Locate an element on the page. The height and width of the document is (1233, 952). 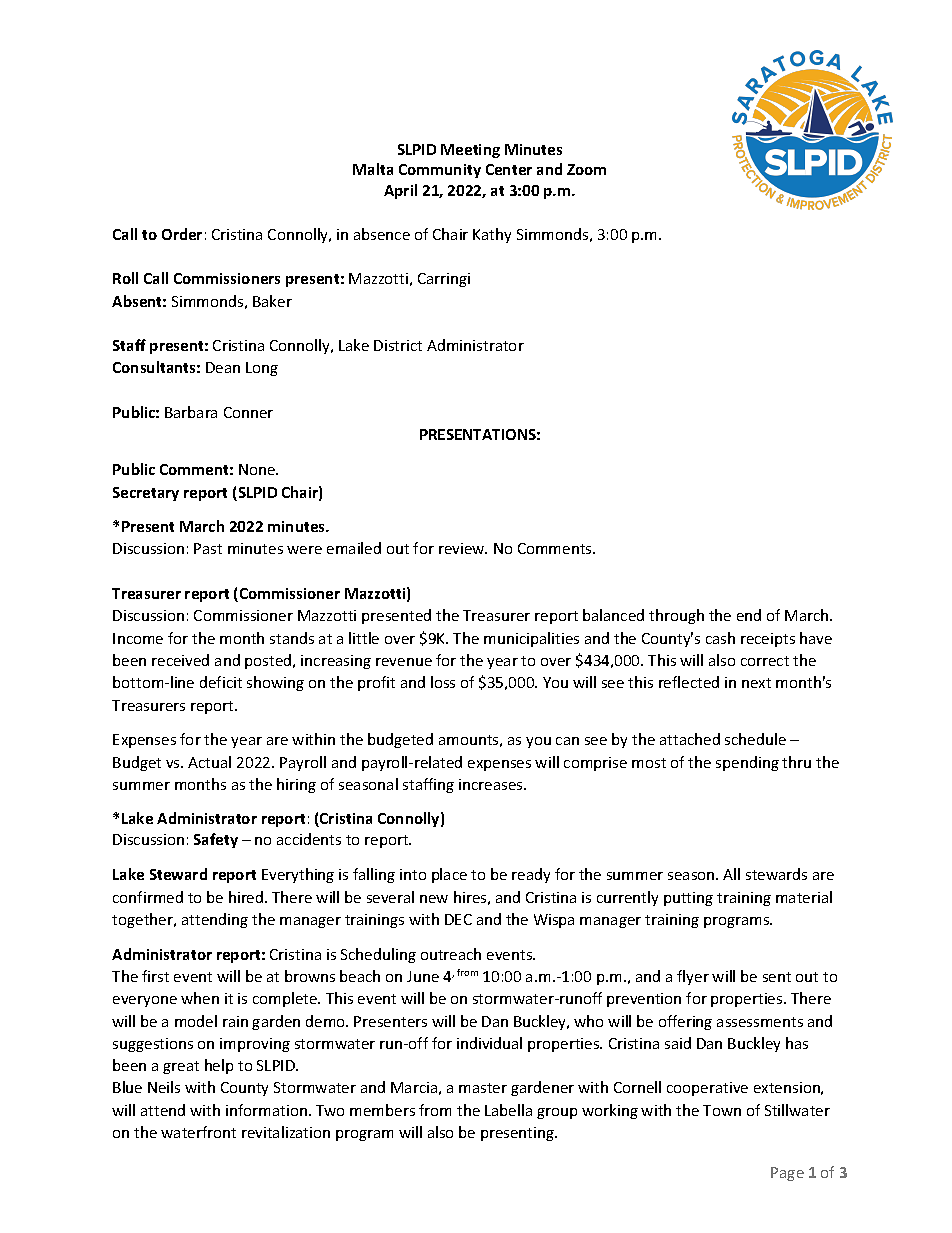
Community is located at coordinates (440, 171).
